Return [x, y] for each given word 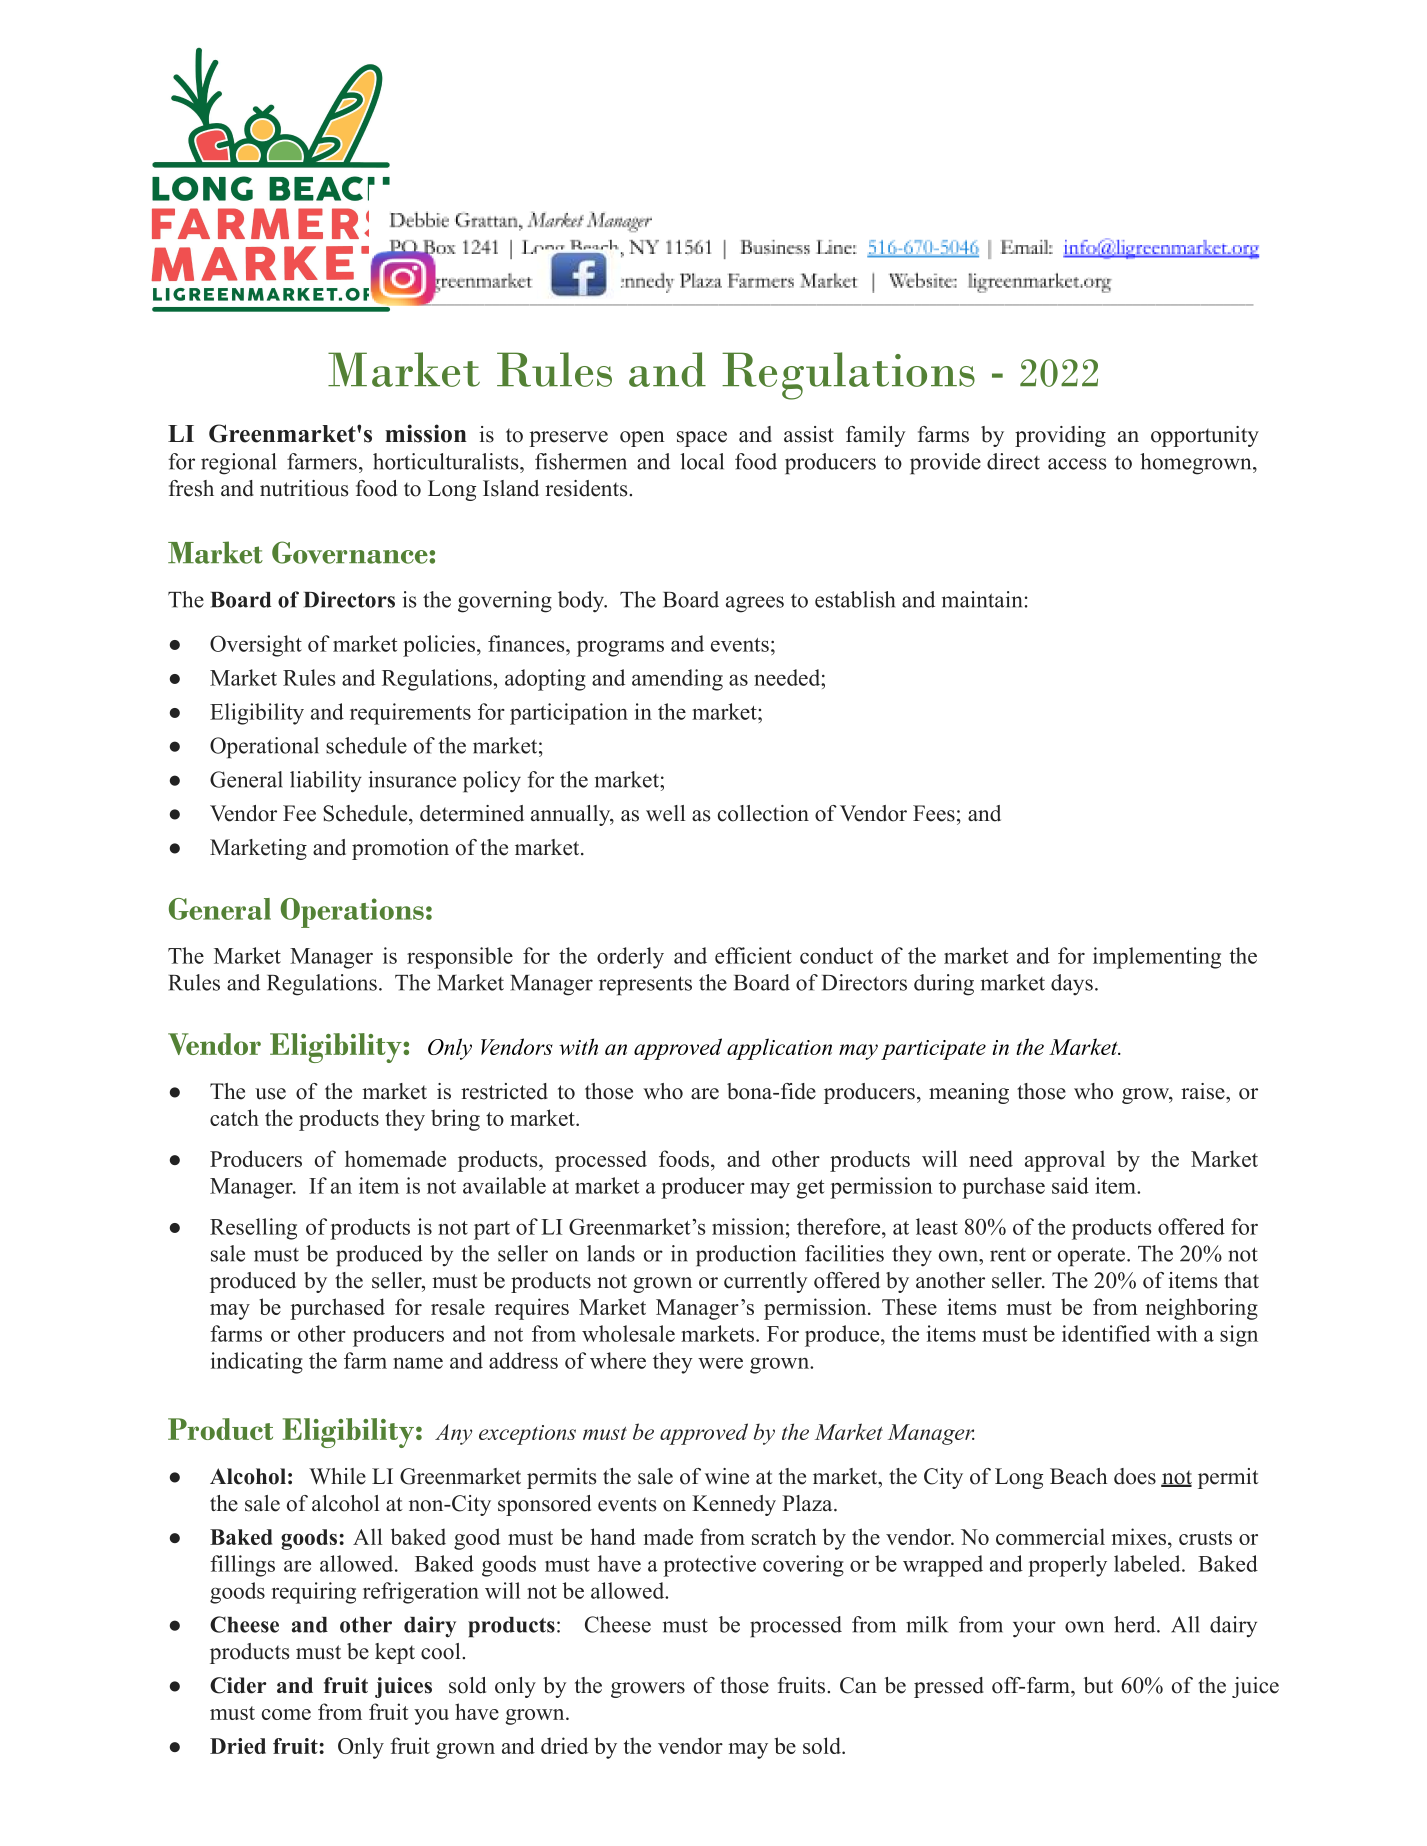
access [1077, 464]
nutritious [304, 488]
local [702, 461]
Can [858, 1685]
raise [1204, 1091]
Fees [934, 813]
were [720, 1363]
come [286, 1714]
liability [326, 782]
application [779, 1049]
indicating [257, 1363]
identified [1106, 1333]
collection [763, 813]
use [270, 1094]
